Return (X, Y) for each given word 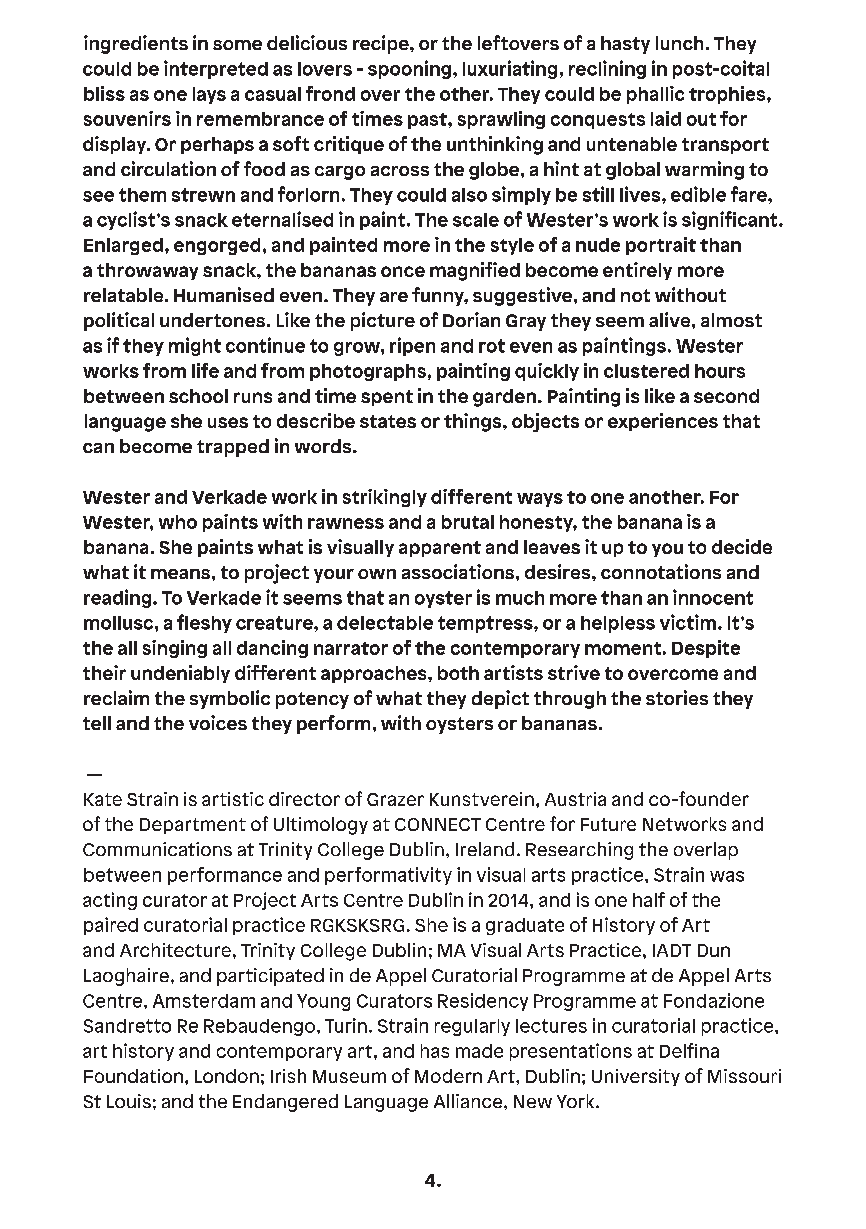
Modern (448, 1076)
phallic (655, 95)
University (636, 1077)
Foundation (133, 1076)
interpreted (216, 69)
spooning (409, 69)
